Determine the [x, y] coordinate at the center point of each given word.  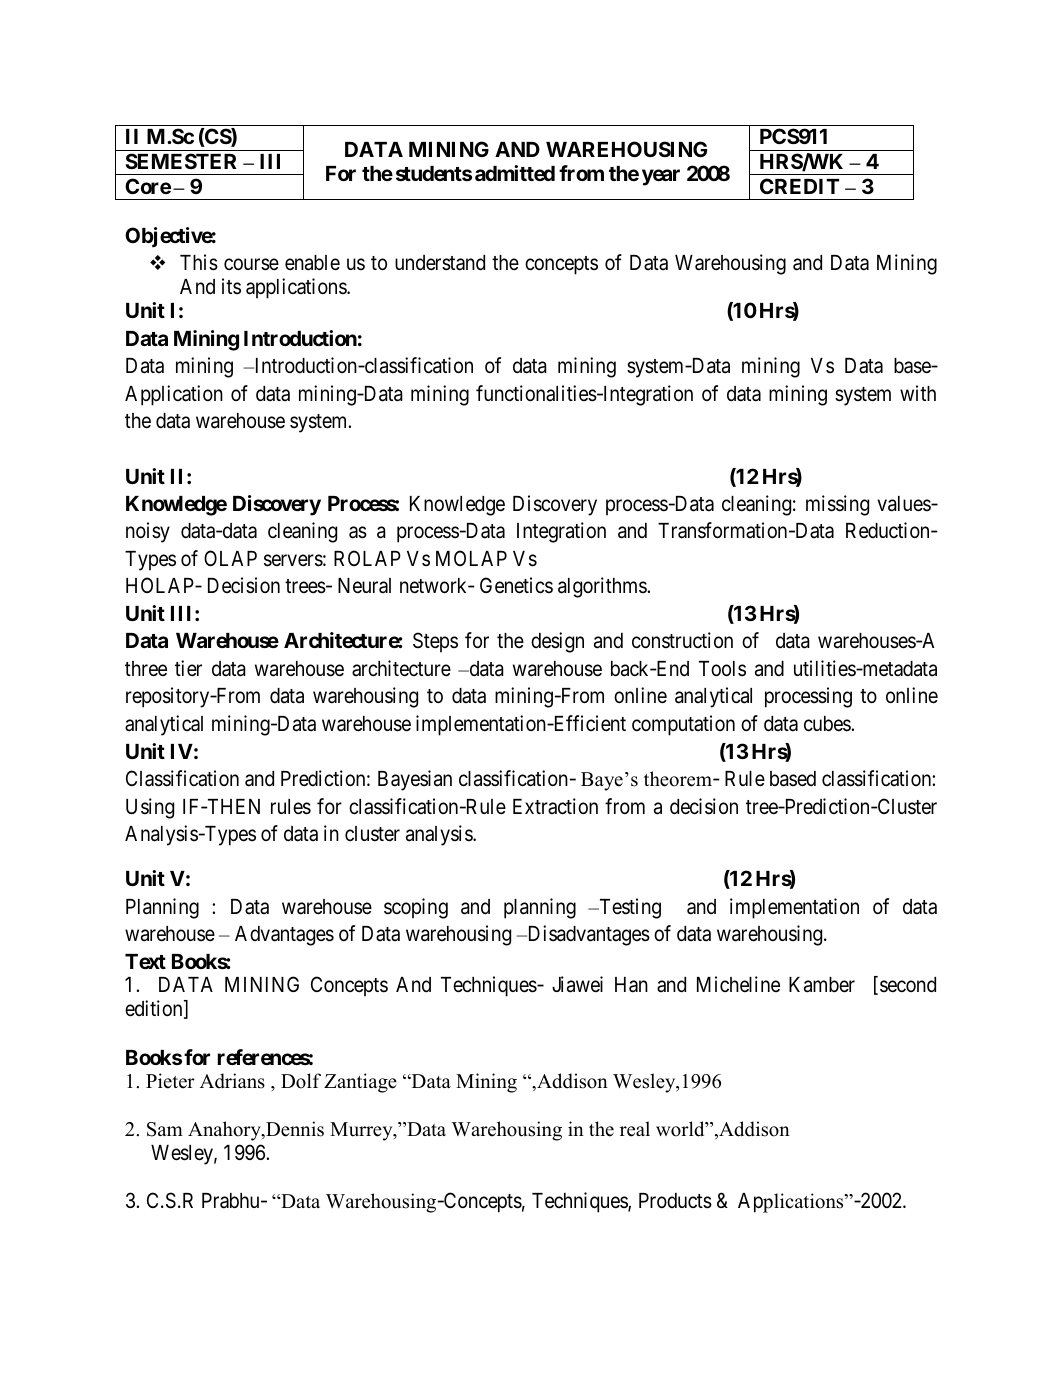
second [908, 985]
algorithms [603, 587]
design [557, 642]
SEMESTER [181, 161]
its [231, 286]
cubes [828, 724]
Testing [629, 908]
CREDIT [799, 186]
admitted [515, 173]
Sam [165, 1129]
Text [145, 961]
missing [837, 505]
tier [188, 668]
